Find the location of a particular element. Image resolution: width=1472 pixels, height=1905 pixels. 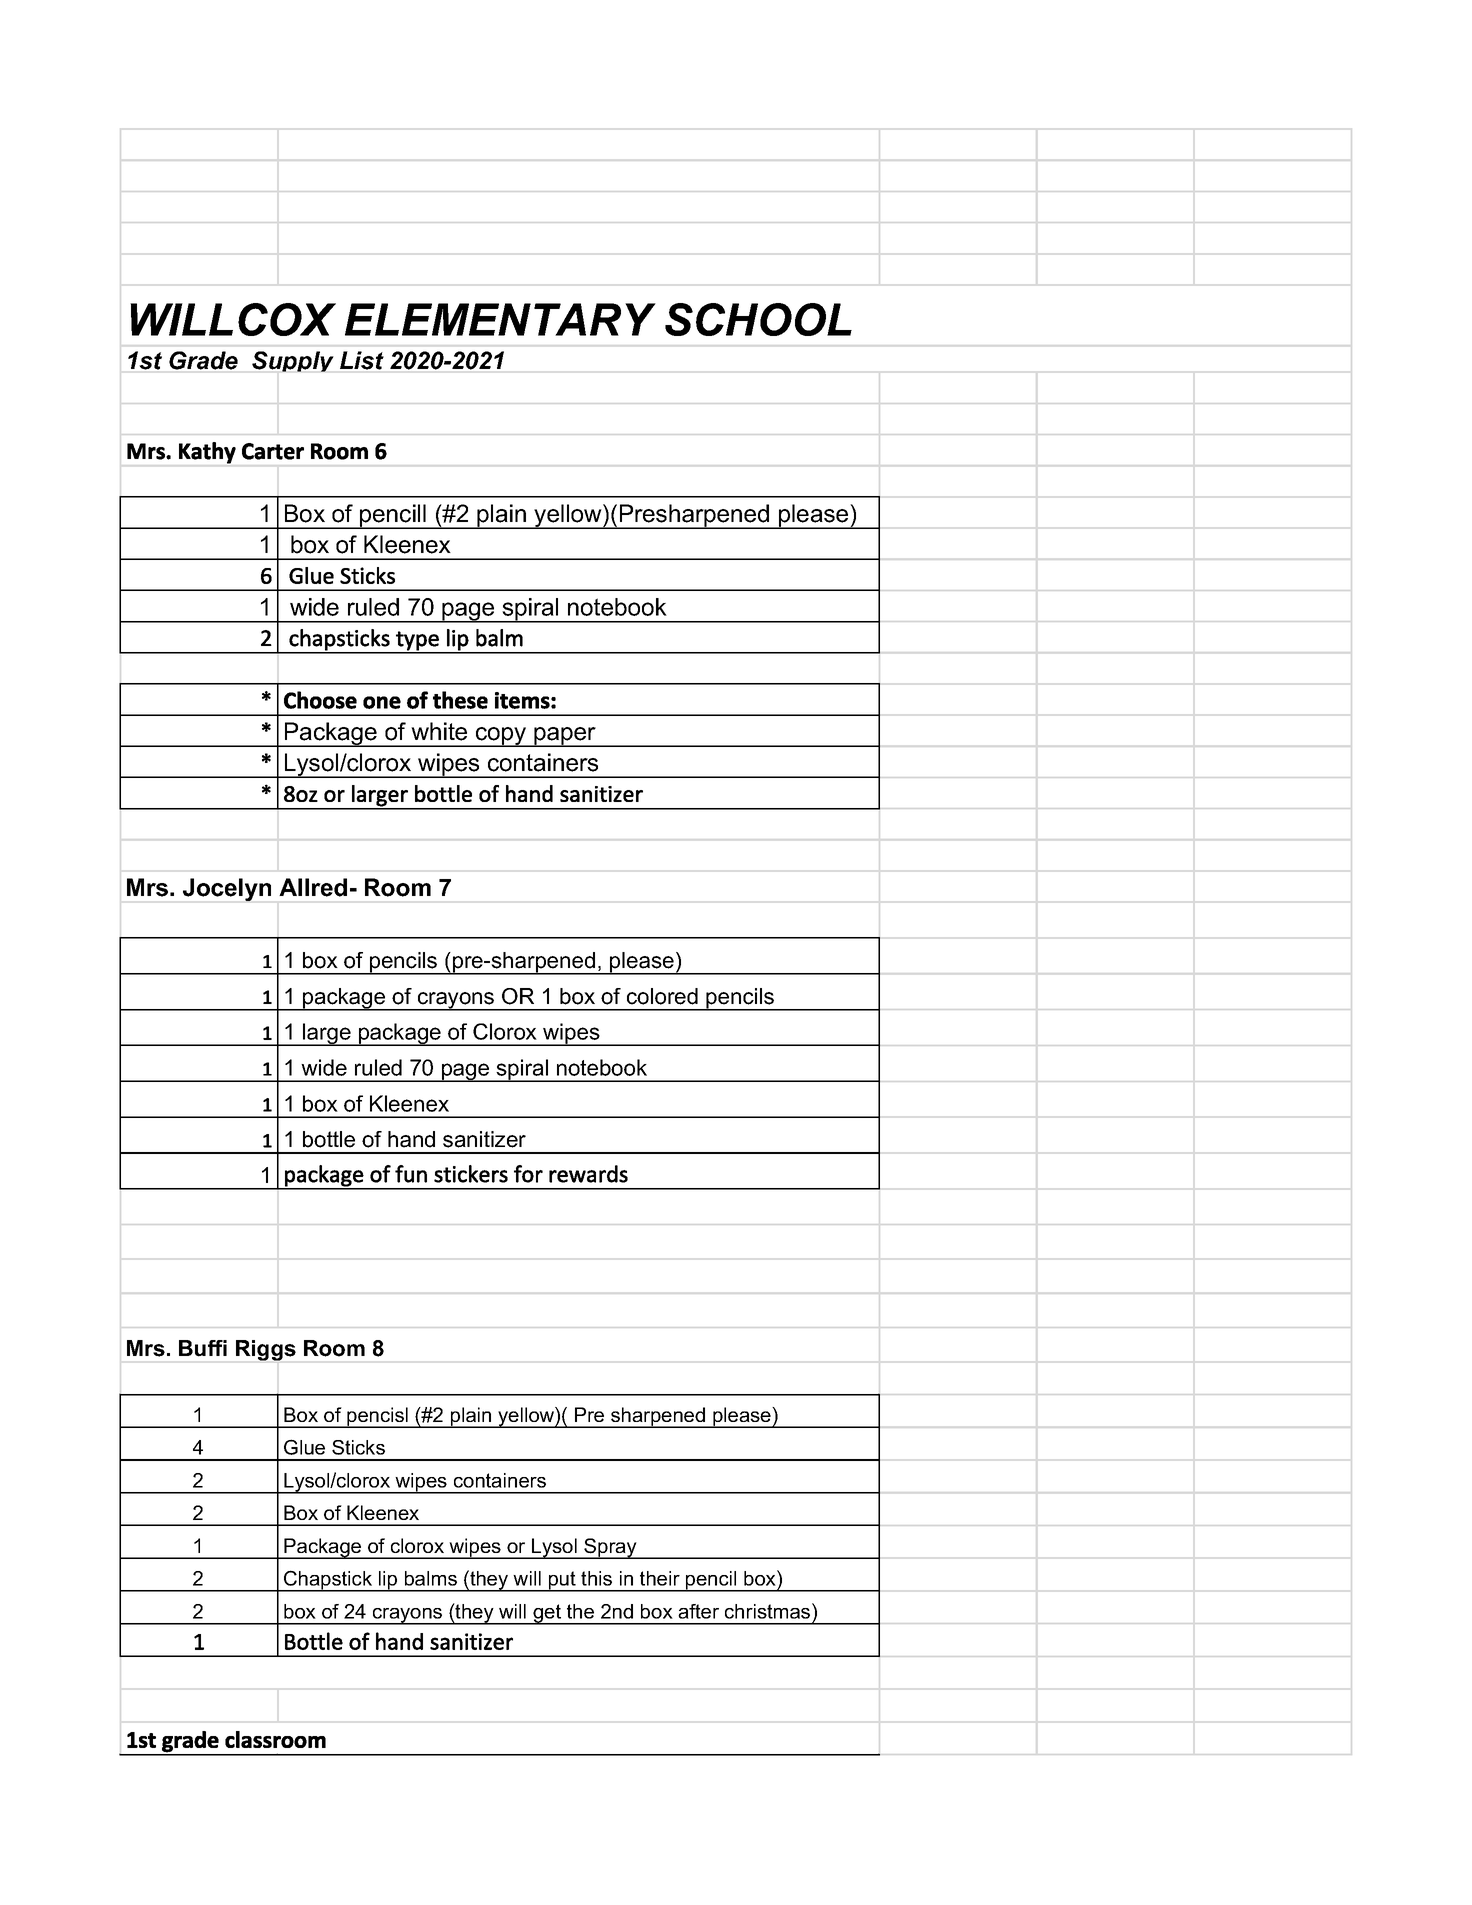

Jocelyn is located at coordinates (227, 890).
